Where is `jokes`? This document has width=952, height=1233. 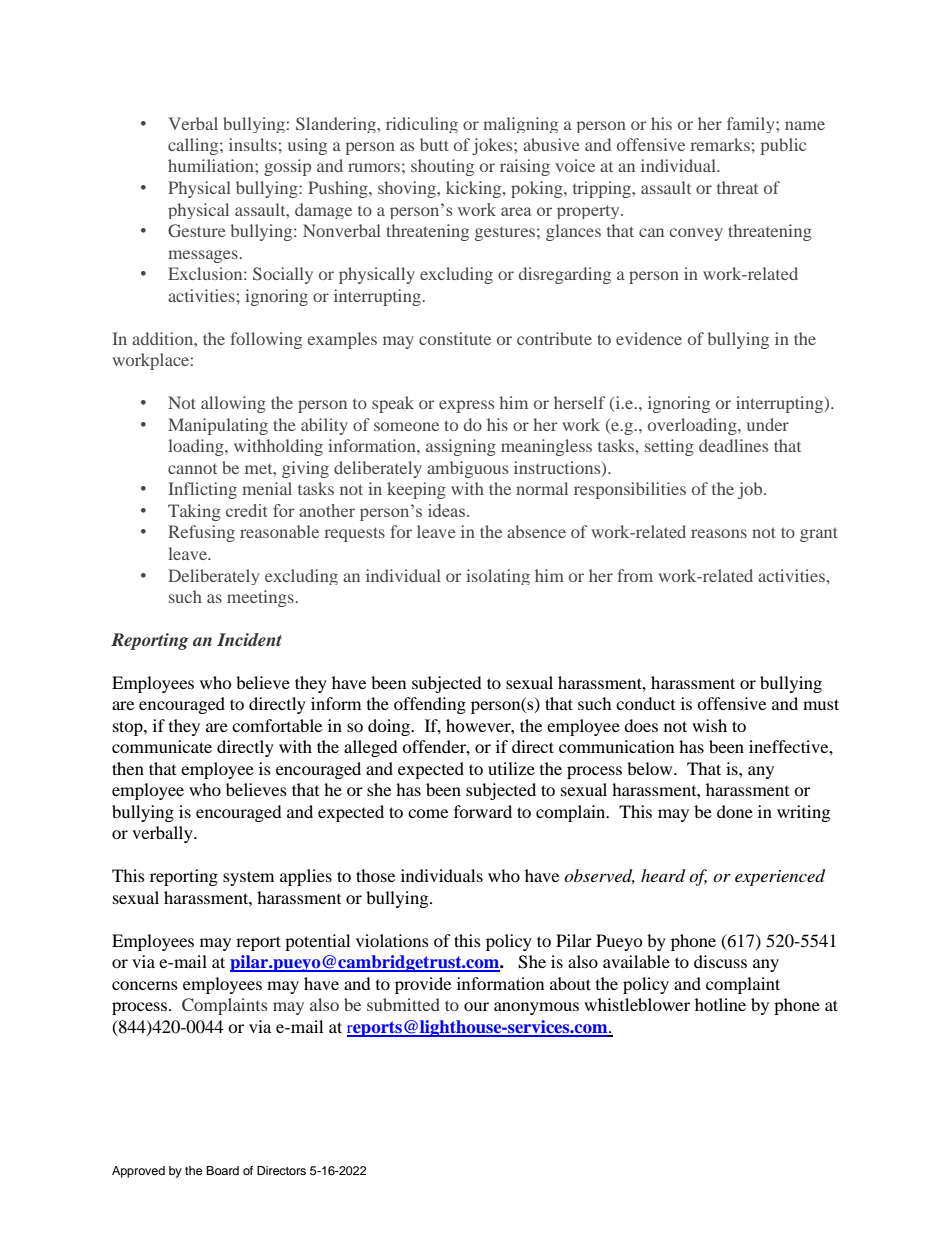 jokes is located at coordinates (493, 146).
